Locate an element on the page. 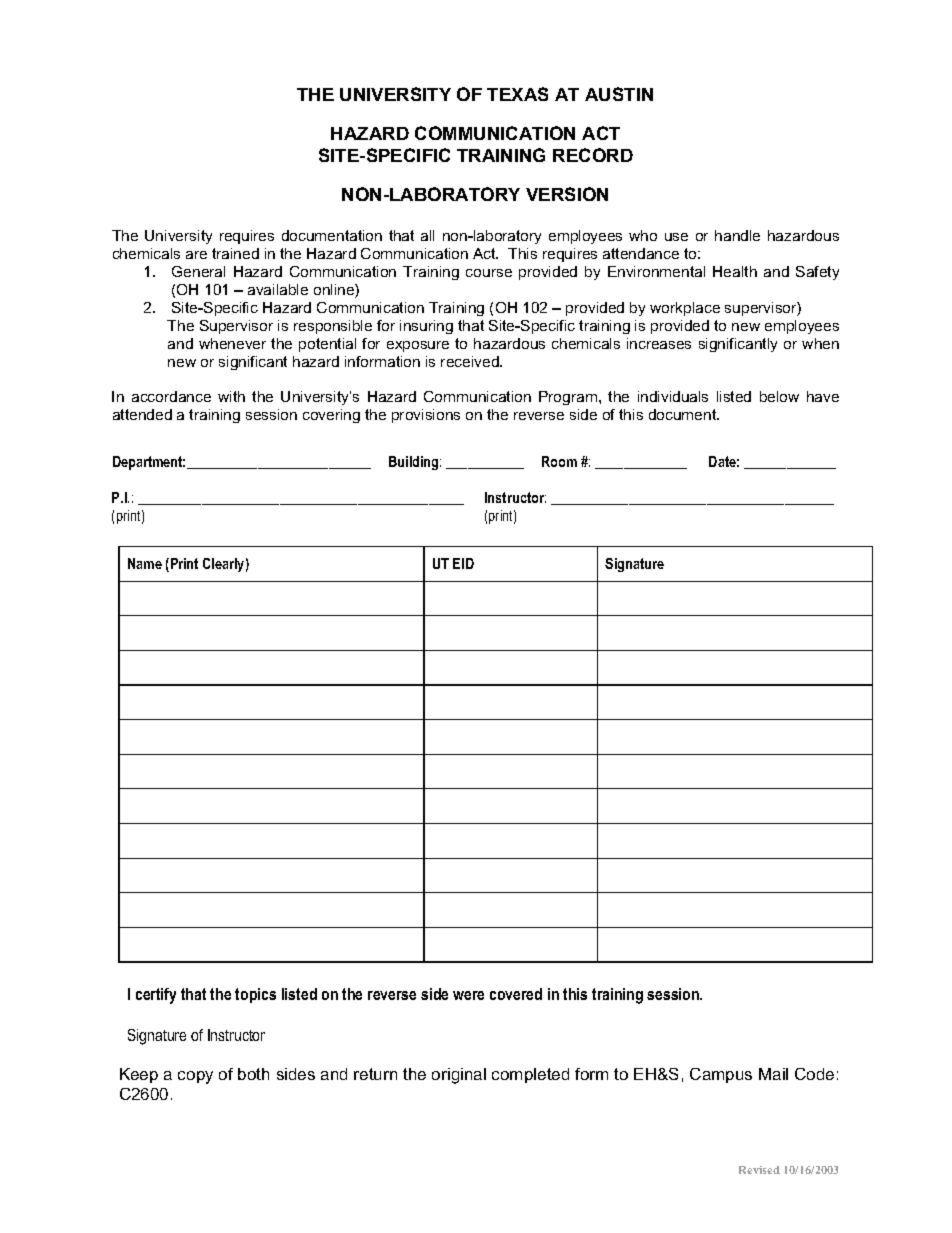  AUSTIN is located at coordinates (619, 94).
